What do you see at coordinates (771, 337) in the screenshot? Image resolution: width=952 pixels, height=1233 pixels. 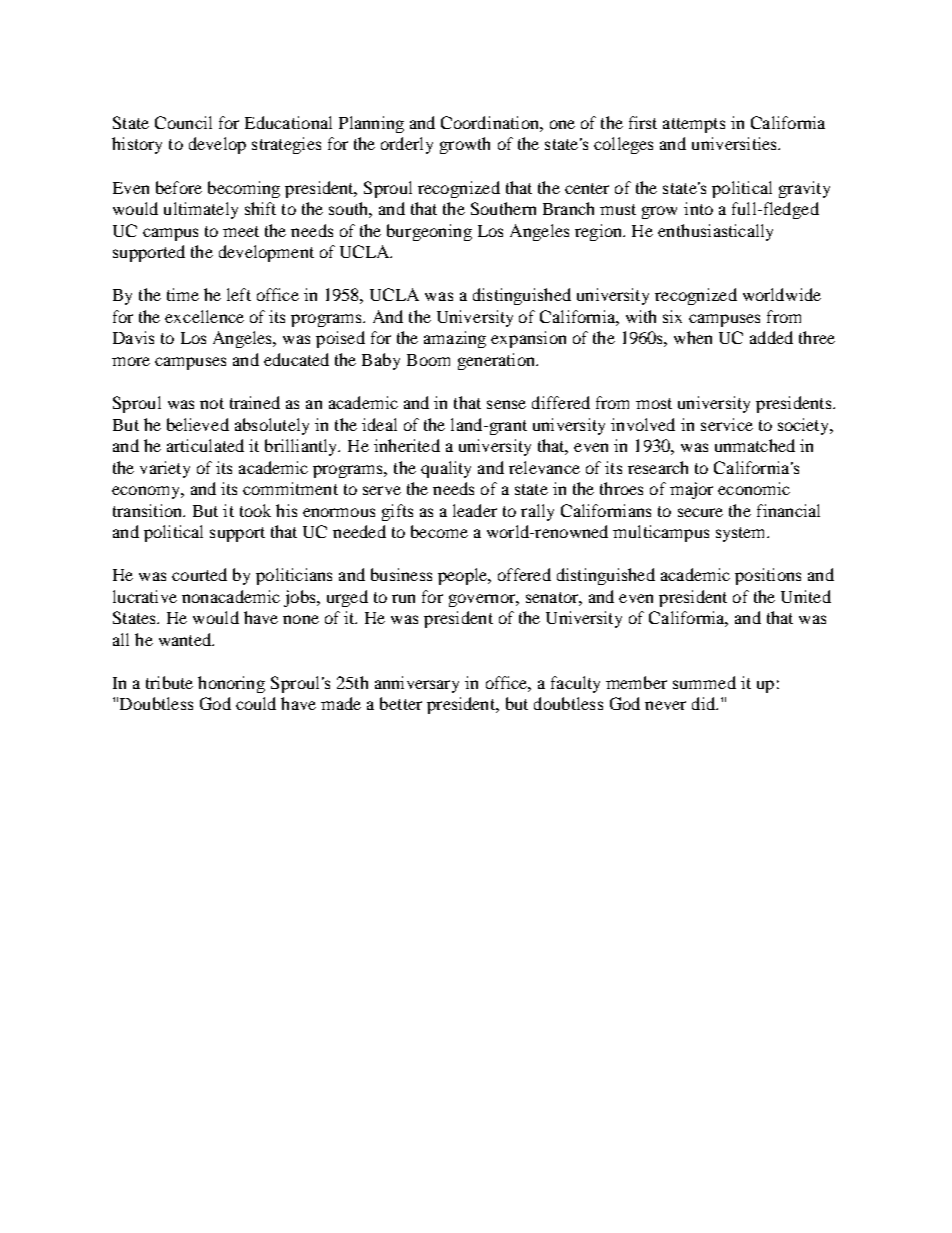 I see `added` at bounding box center [771, 337].
